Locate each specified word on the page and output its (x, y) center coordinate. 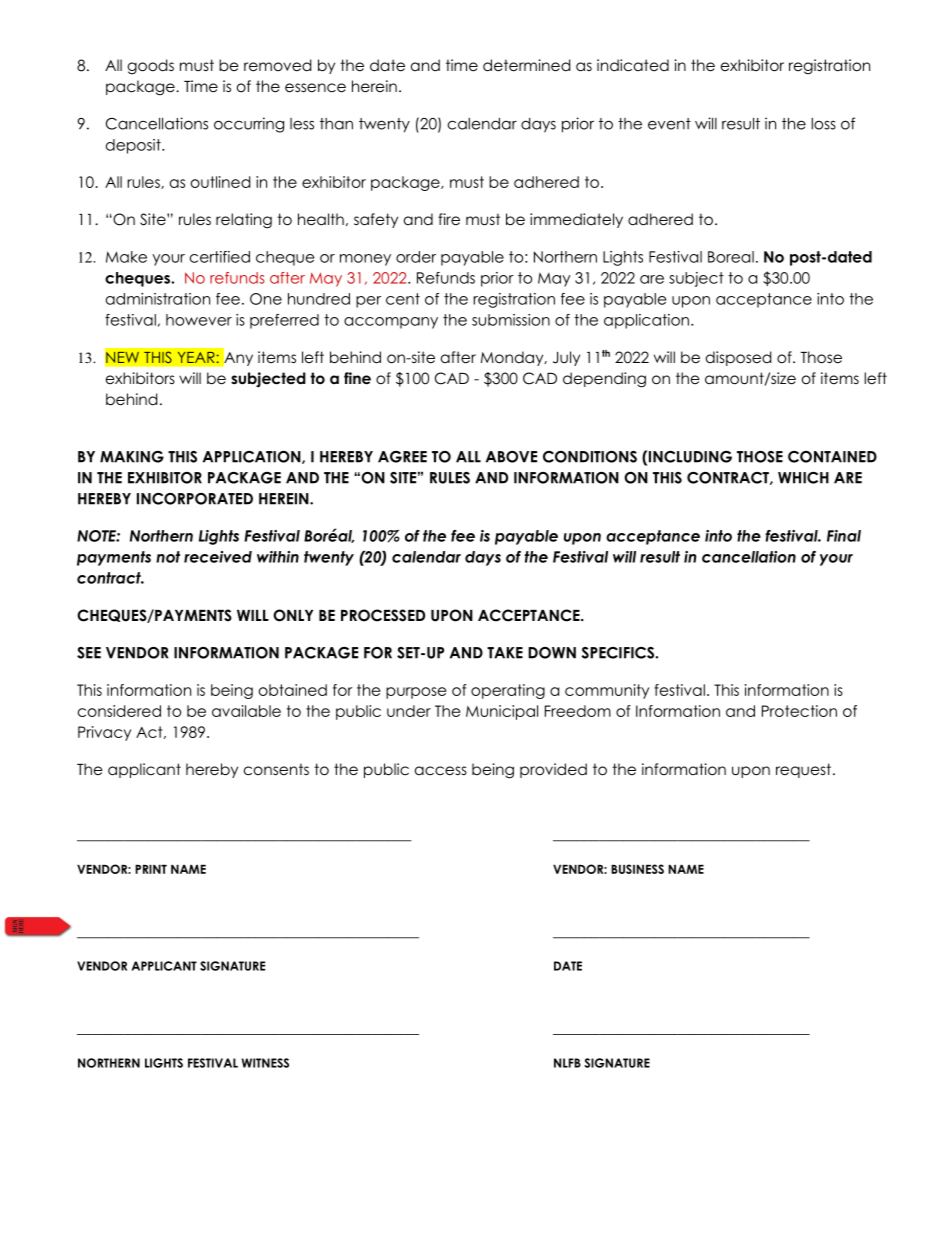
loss (823, 124)
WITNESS (265, 1063)
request (803, 770)
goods (151, 67)
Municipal (502, 712)
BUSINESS (637, 869)
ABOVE (511, 457)
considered (119, 711)
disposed (738, 358)
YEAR (197, 357)
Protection (799, 711)
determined (526, 65)
